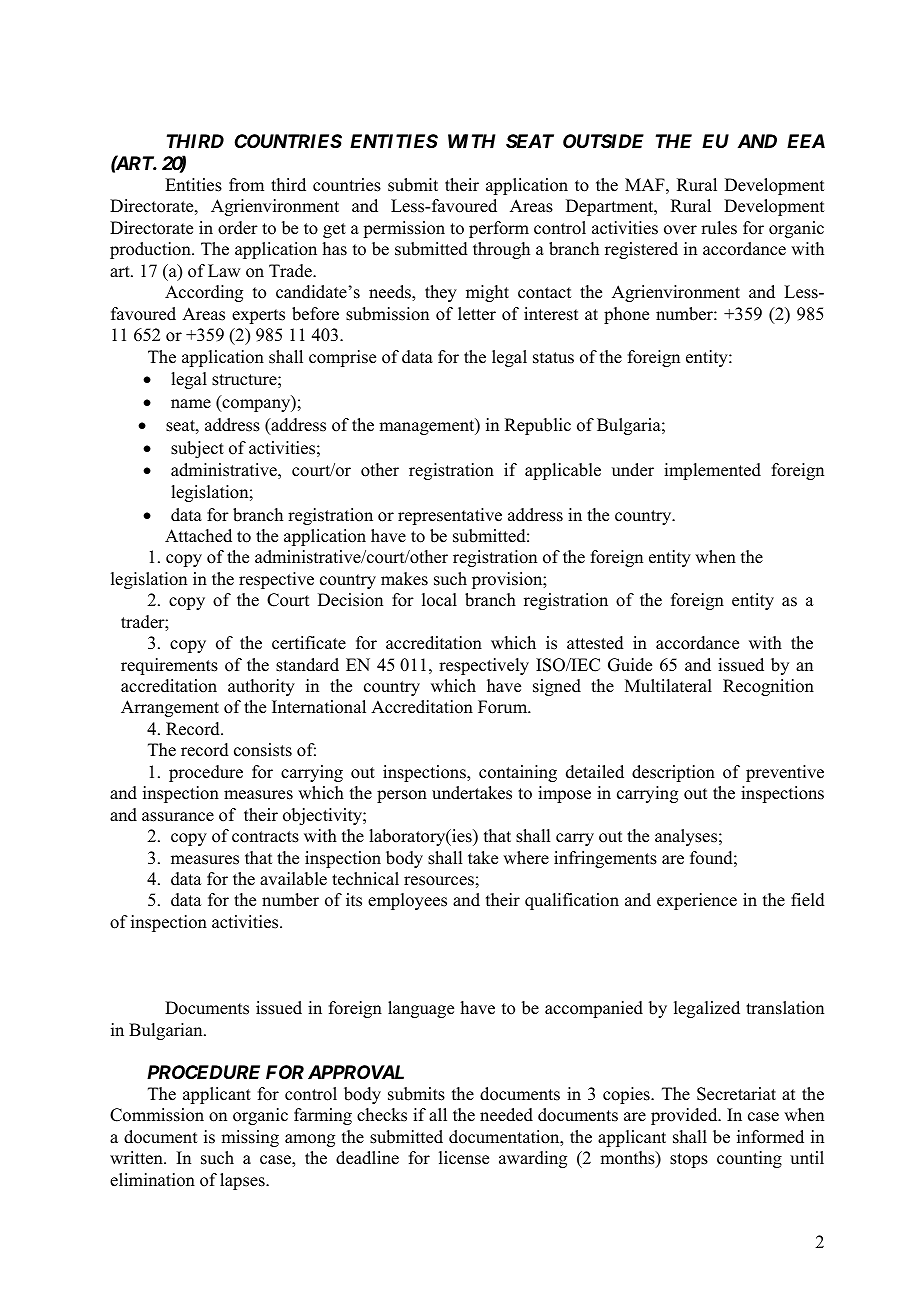  I want to click on Attached, so click(198, 536).
